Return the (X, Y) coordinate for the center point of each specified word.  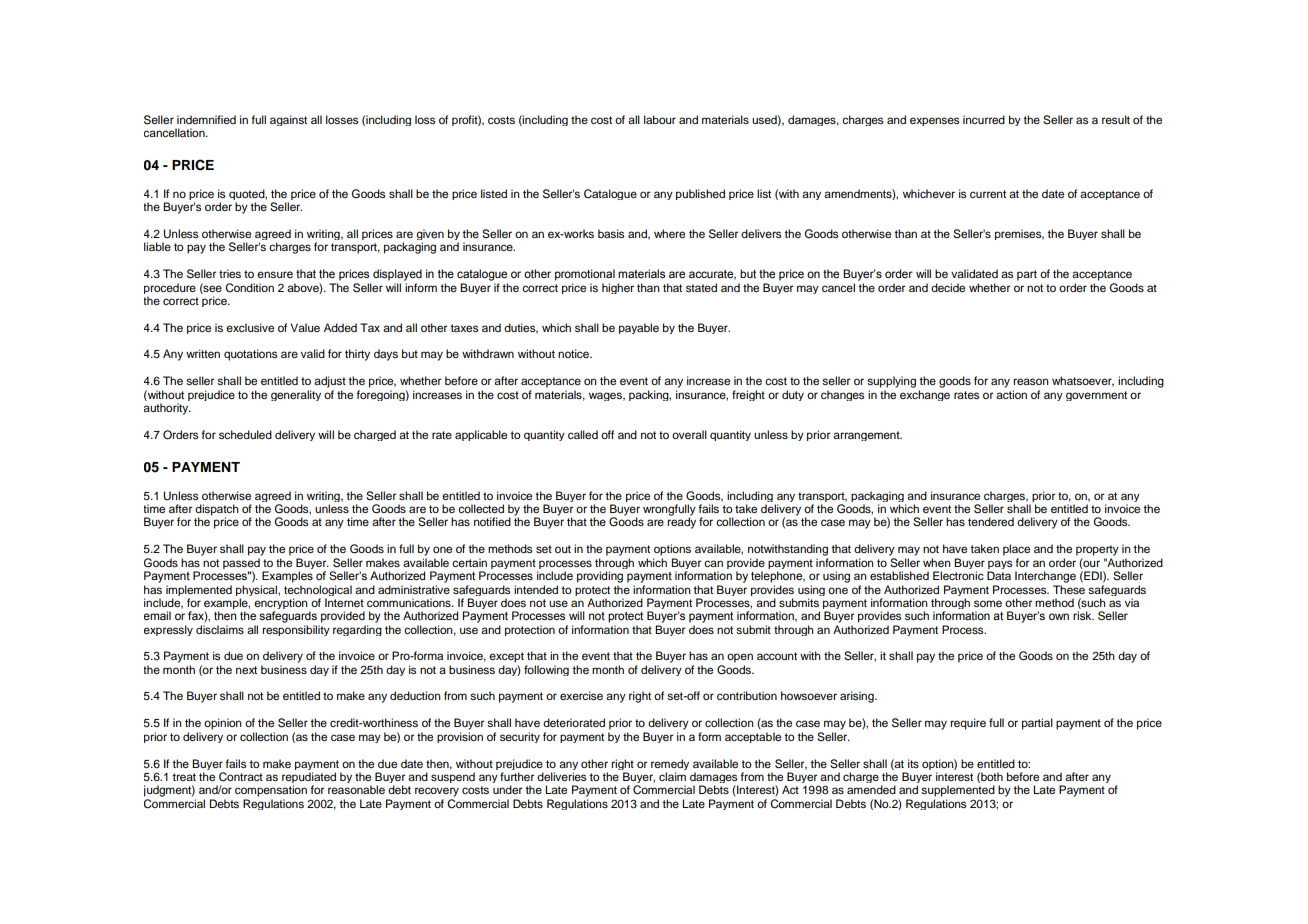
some (988, 603)
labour (660, 119)
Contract (241, 777)
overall (689, 434)
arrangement (867, 436)
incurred (984, 119)
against (288, 120)
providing (600, 577)
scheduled (245, 434)
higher (618, 288)
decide (948, 287)
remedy (670, 764)
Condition (249, 288)
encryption (282, 605)
